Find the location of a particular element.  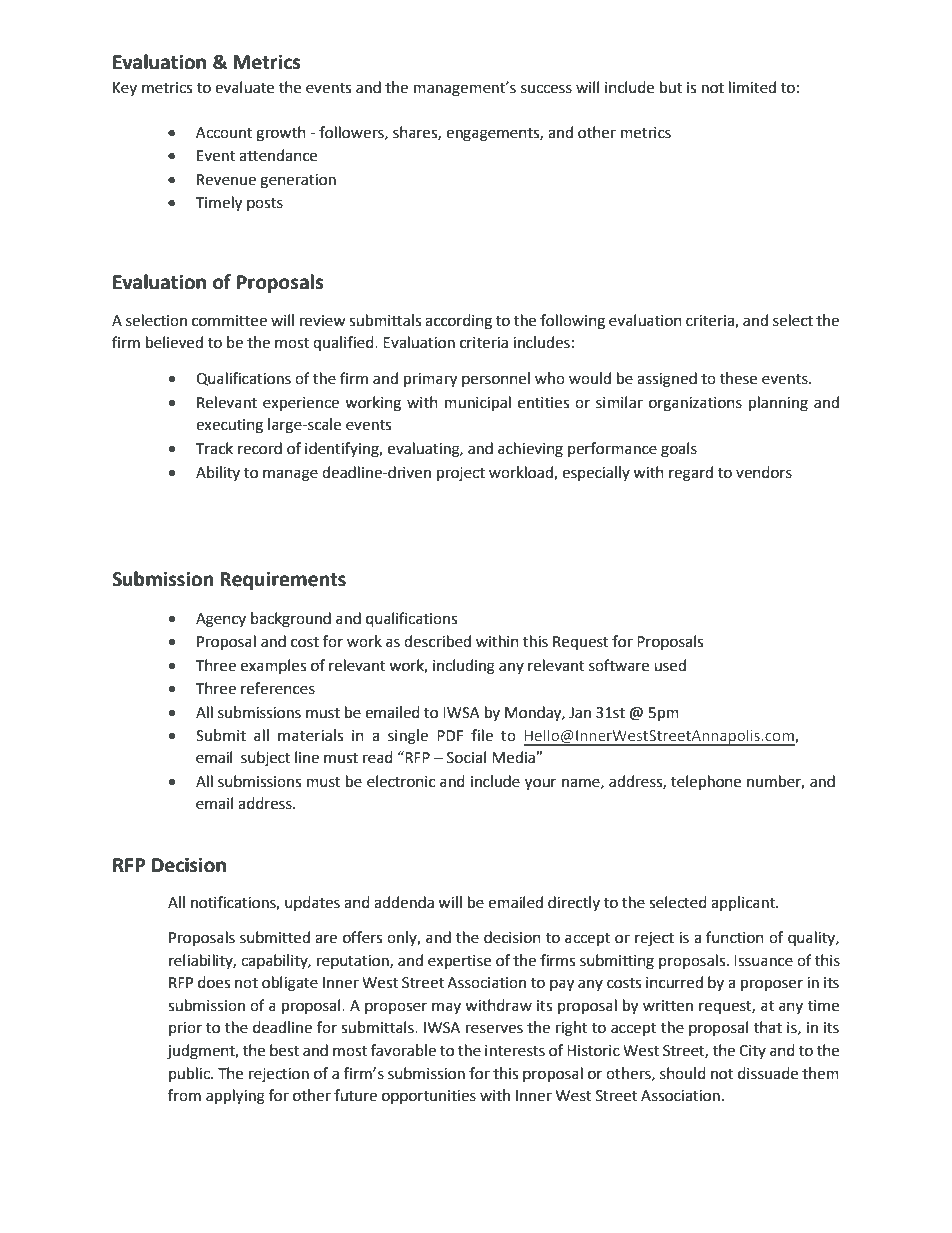

interests is located at coordinates (515, 1051).
